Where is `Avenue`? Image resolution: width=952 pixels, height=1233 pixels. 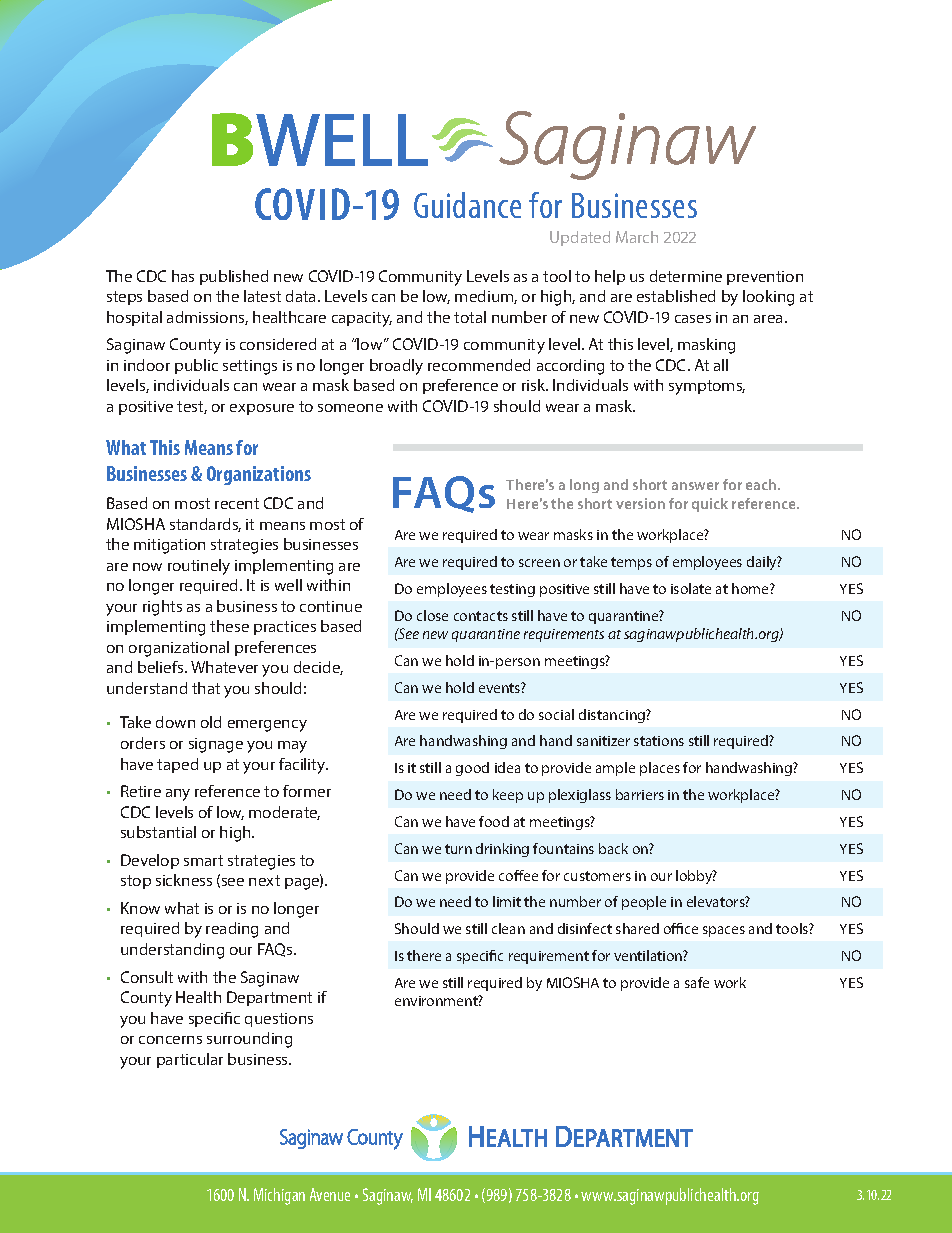 Avenue is located at coordinates (330, 1194).
